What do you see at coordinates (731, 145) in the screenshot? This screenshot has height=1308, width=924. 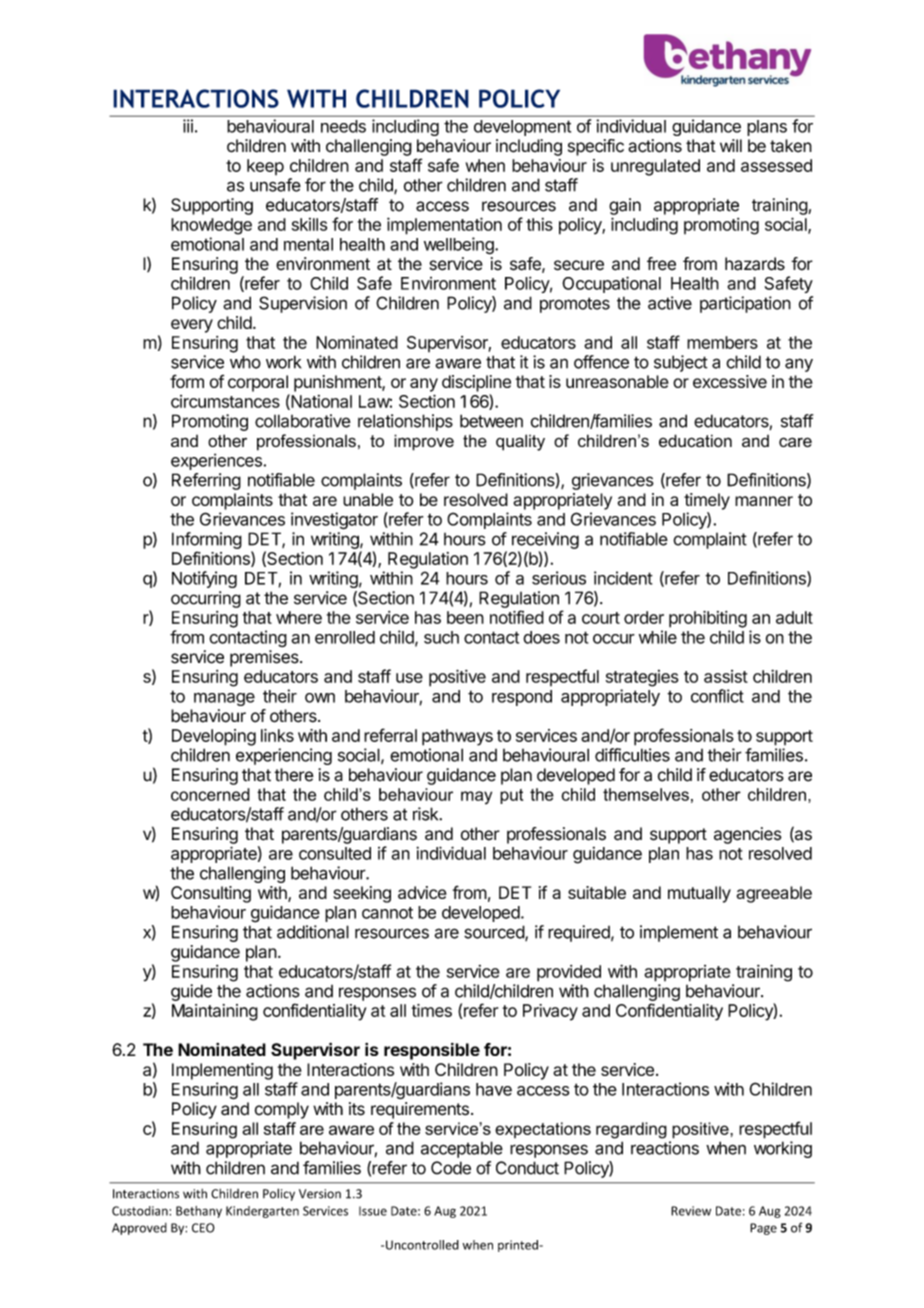 I see `will` at bounding box center [731, 145].
